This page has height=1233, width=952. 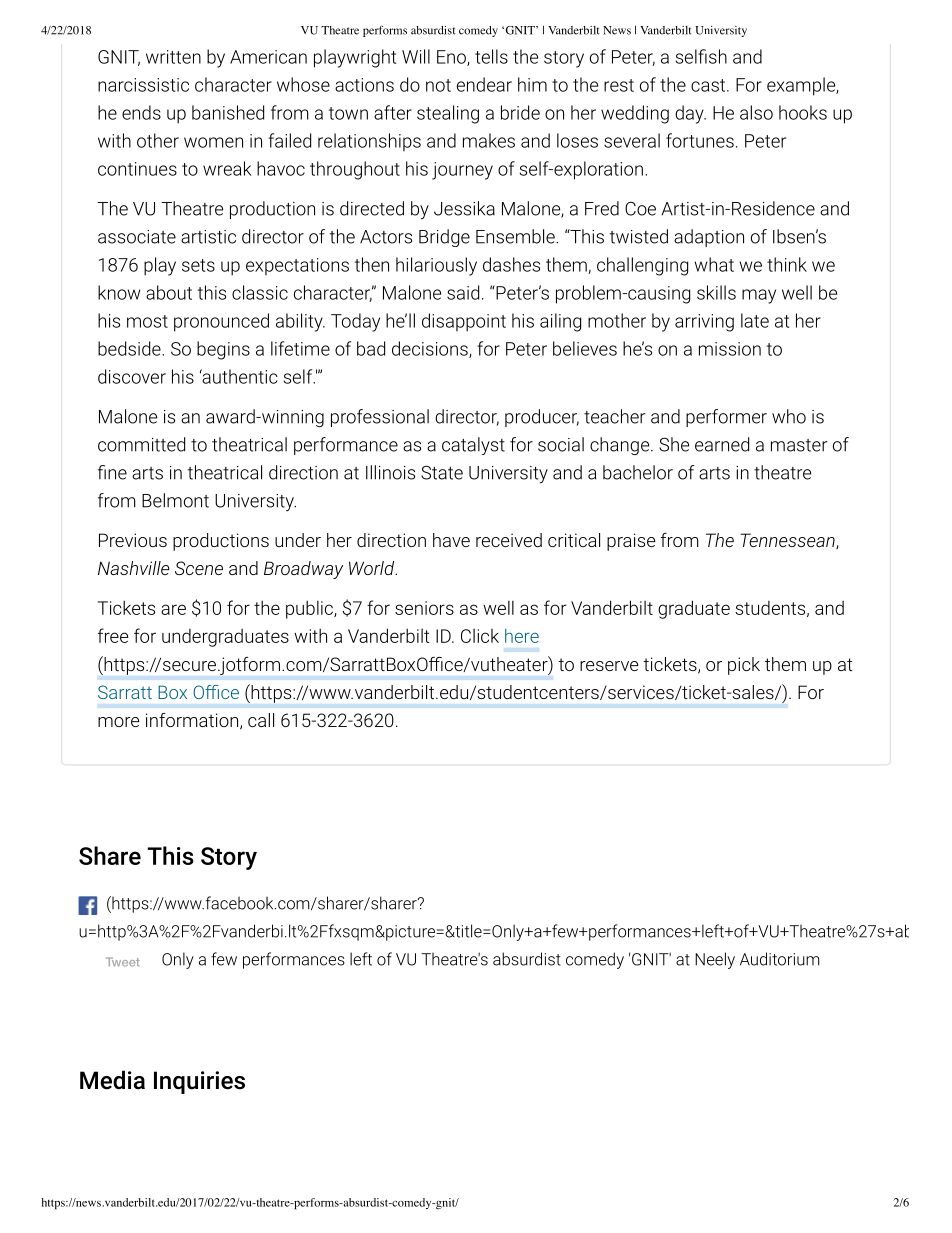 I want to click on not, so click(x=438, y=85).
